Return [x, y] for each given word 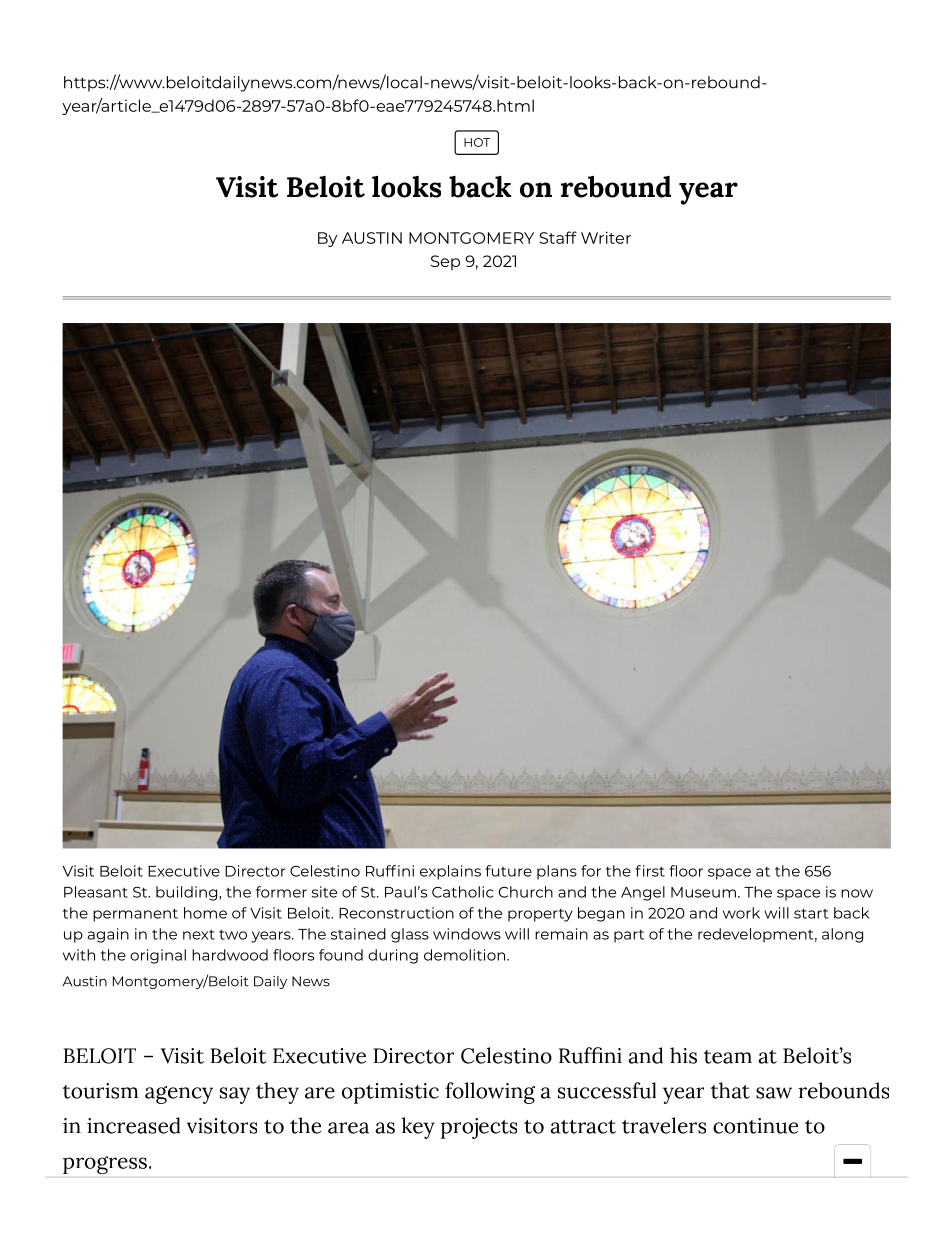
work [741, 913]
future [508, 871]
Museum [703, 892]
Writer [606, 237]
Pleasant [96, 892]
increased [133, 1125]
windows [467, 934]
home [205, 913]
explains [450, 872]
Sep [445, 262]
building [188, 893]
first [650, 871]
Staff [558, 237]
